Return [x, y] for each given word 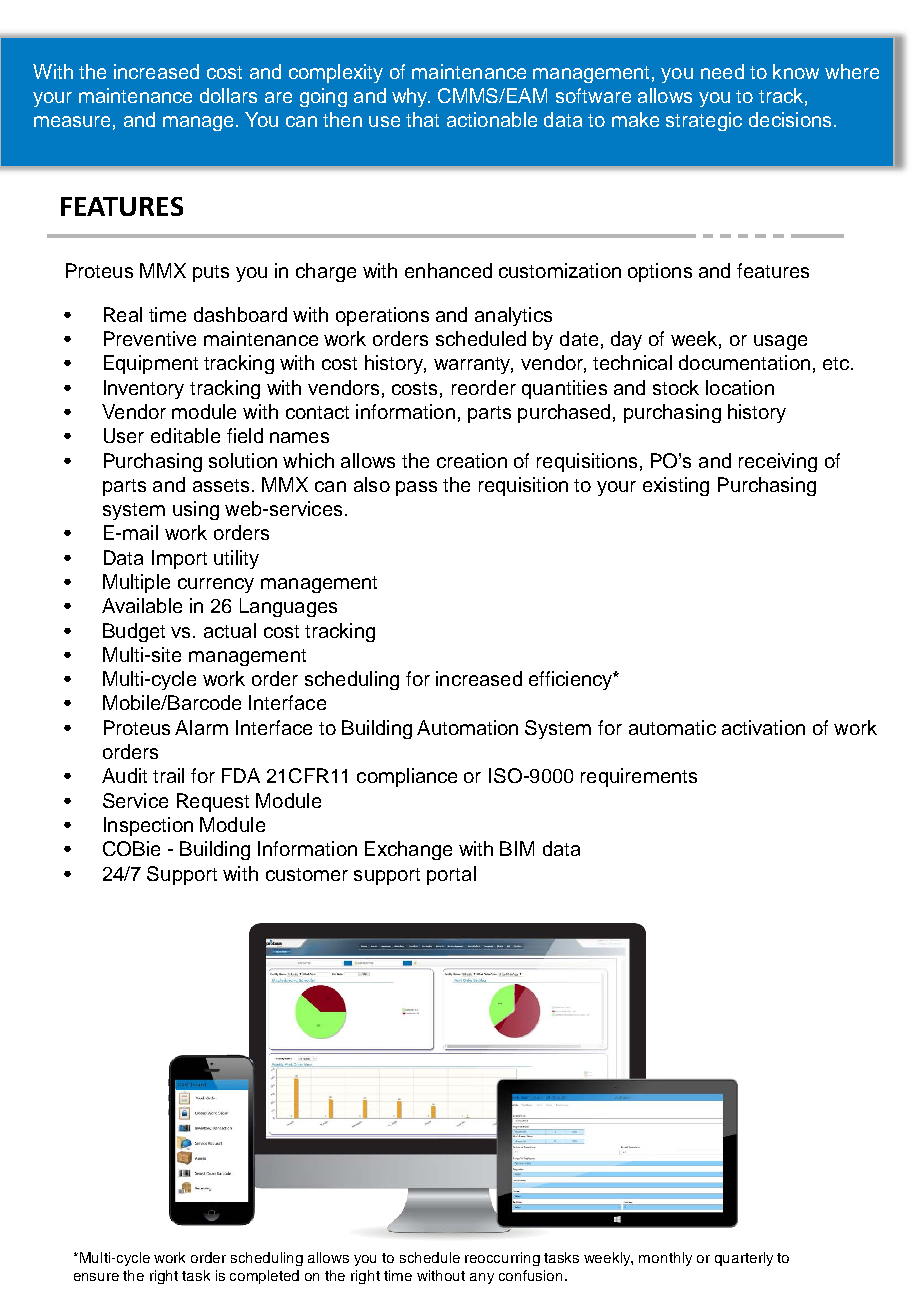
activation [763, 727]
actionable [492, 119]
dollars [228, 95]
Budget [134, 632]
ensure [96, 1277]
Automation [467, 727]
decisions [790, 119]
